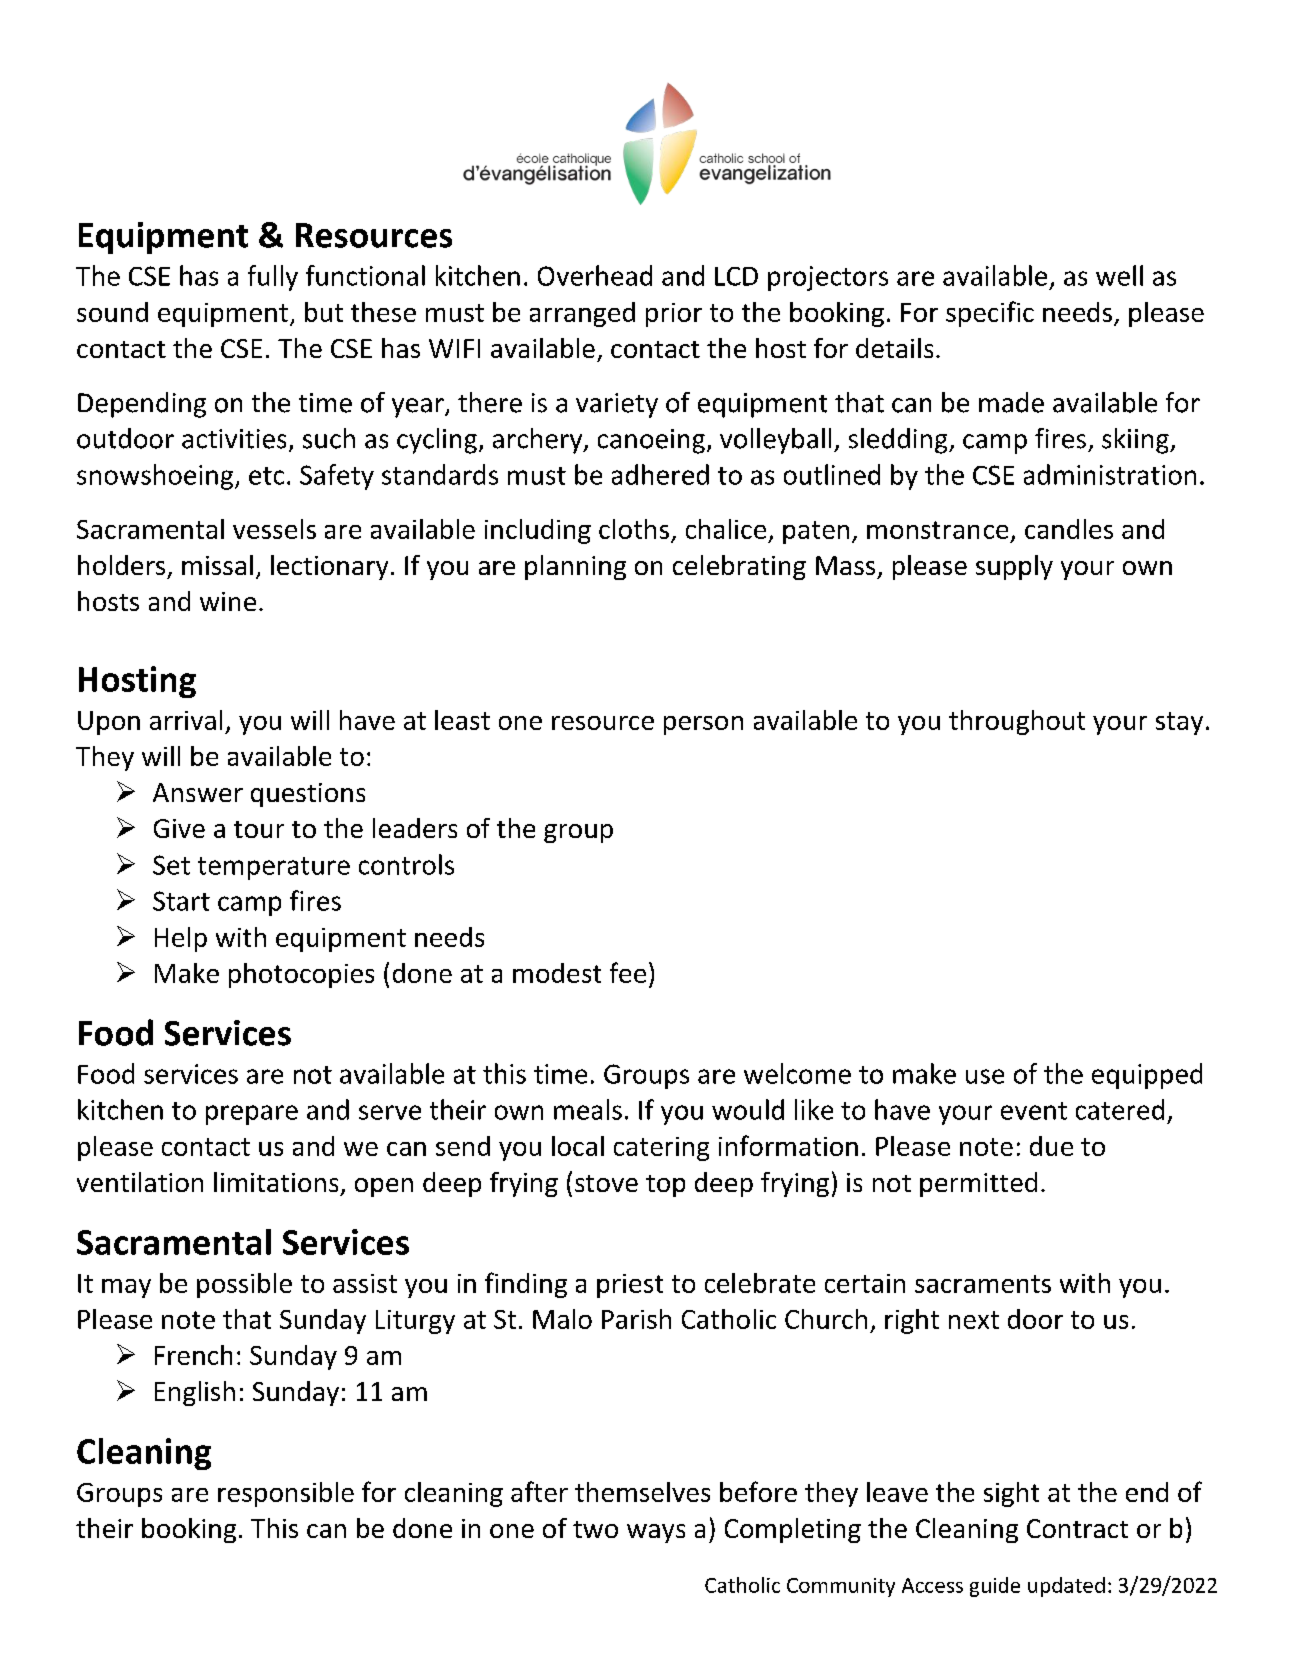 This document has height=1675, width=1294. Describe the element at coordinates (244, 1285) in the document. I see `possible` at that location.
